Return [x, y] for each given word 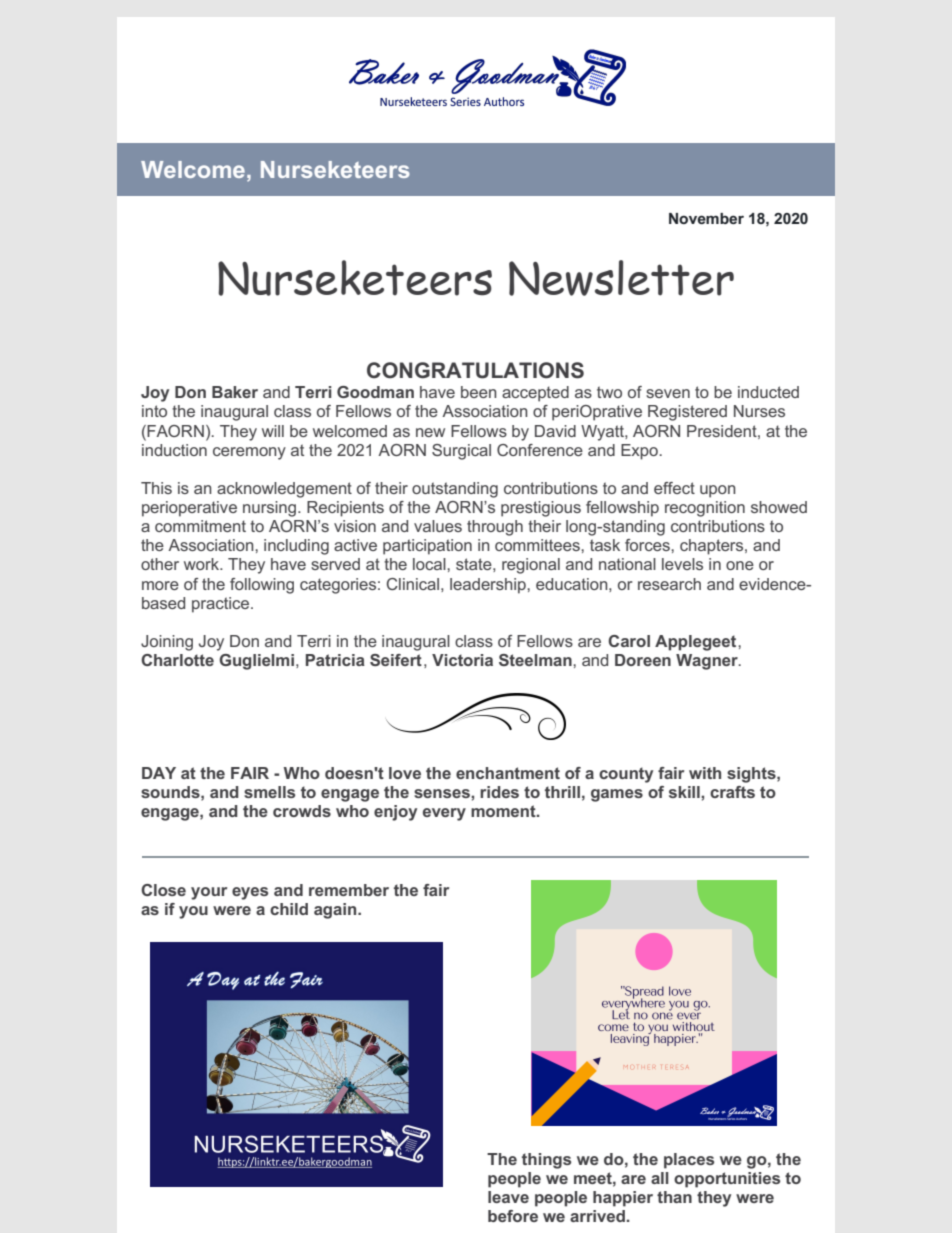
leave [508, 1197]
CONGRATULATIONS [475, 370]
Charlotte [177, 660]
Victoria [462, 660]
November [706, 218]
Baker [235, 392]
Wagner [708, 662]
